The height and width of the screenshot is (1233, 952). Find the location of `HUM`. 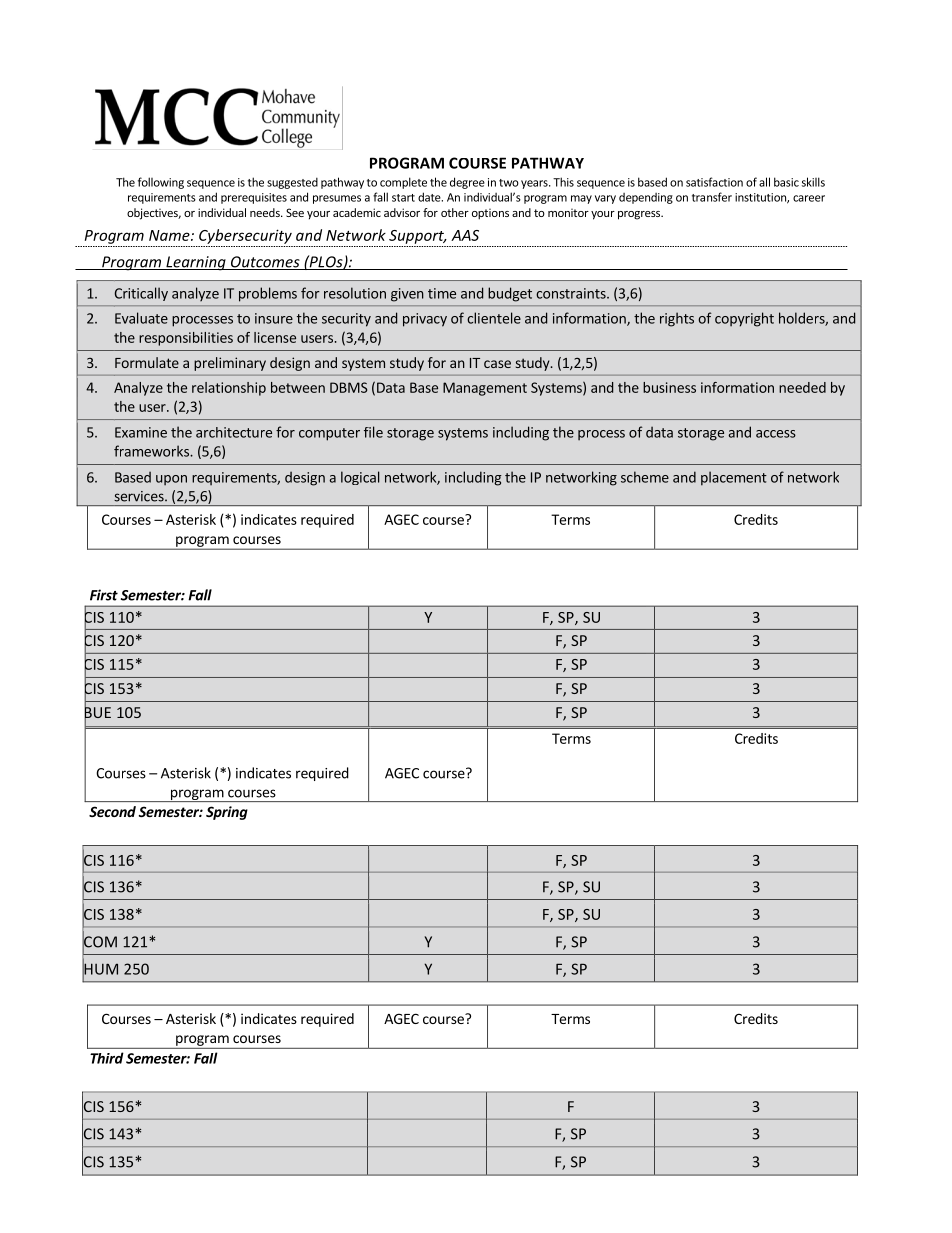

HUM is located at coordinates (100, 969).
